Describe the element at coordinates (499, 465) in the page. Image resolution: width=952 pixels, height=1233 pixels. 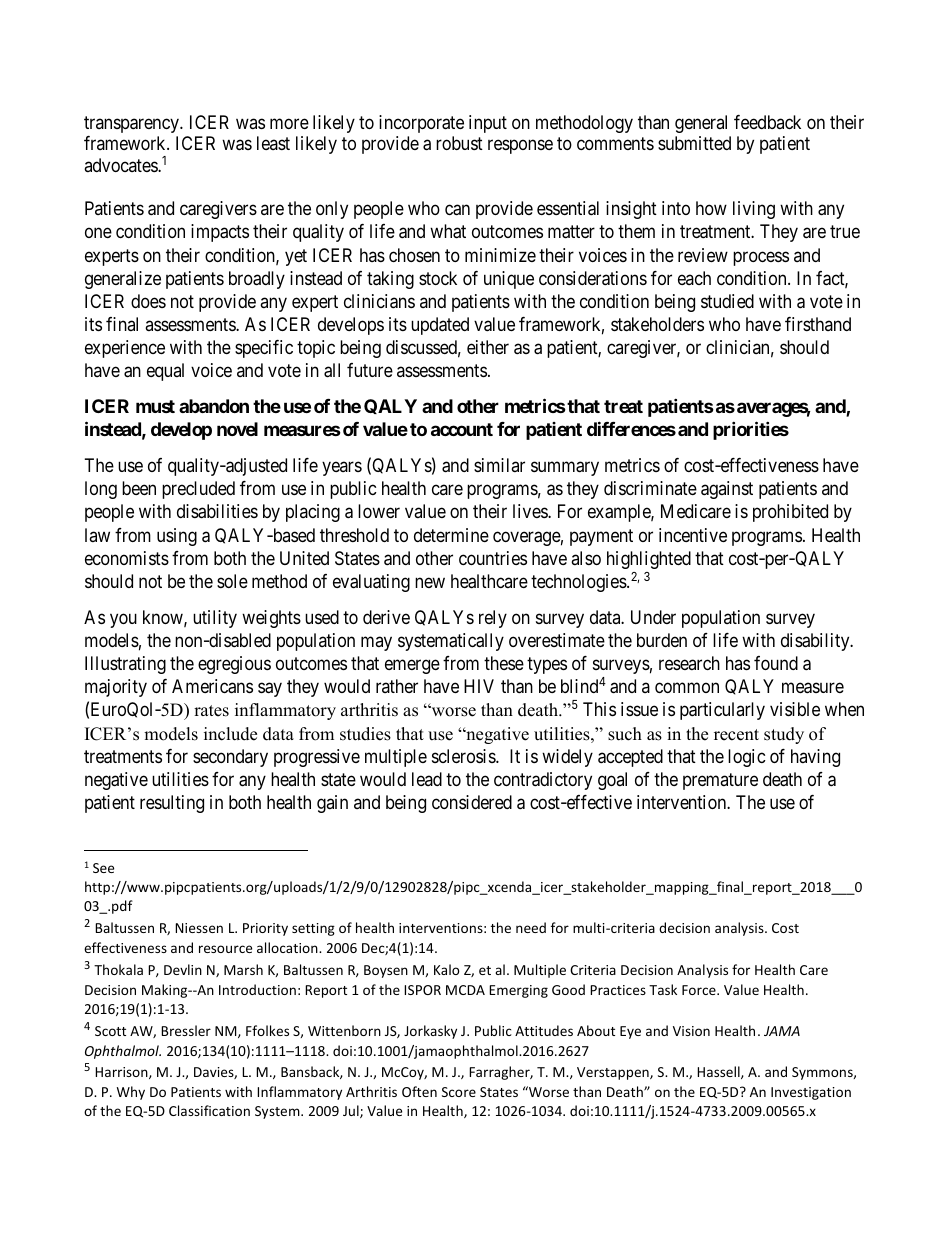
I see `similar` at that location.
